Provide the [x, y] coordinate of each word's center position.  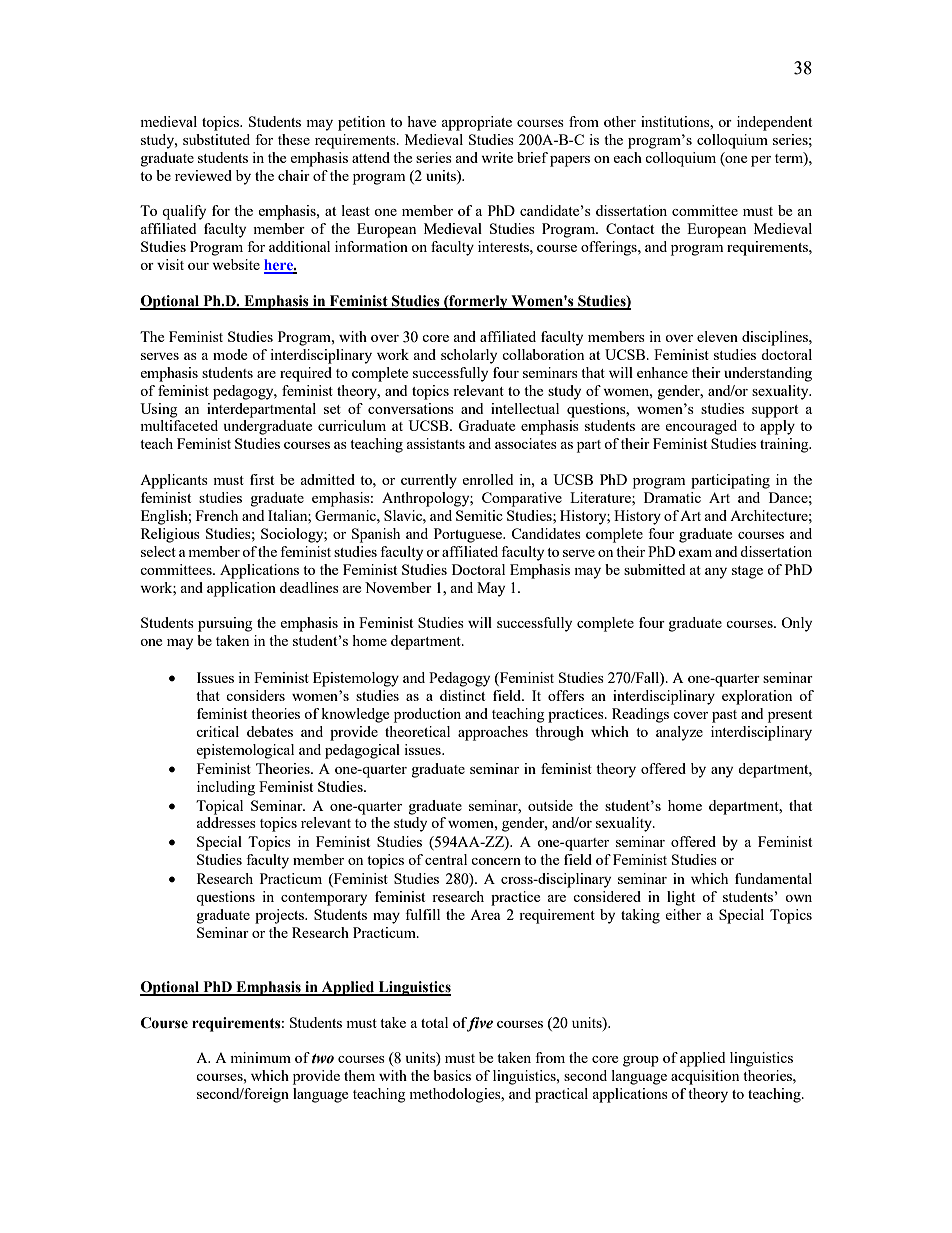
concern [496, 861]
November [398, 587]
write [497, 157]
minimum [260, 1057]
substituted [216, 139]
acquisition [705, 1077]
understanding [768, 374]
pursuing [225, 624]
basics [452, 1075]
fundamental [773, 878]
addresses [226, 822]
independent [774, 123]
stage [747, 572]
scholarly [469, 356]
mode [230, 354]
